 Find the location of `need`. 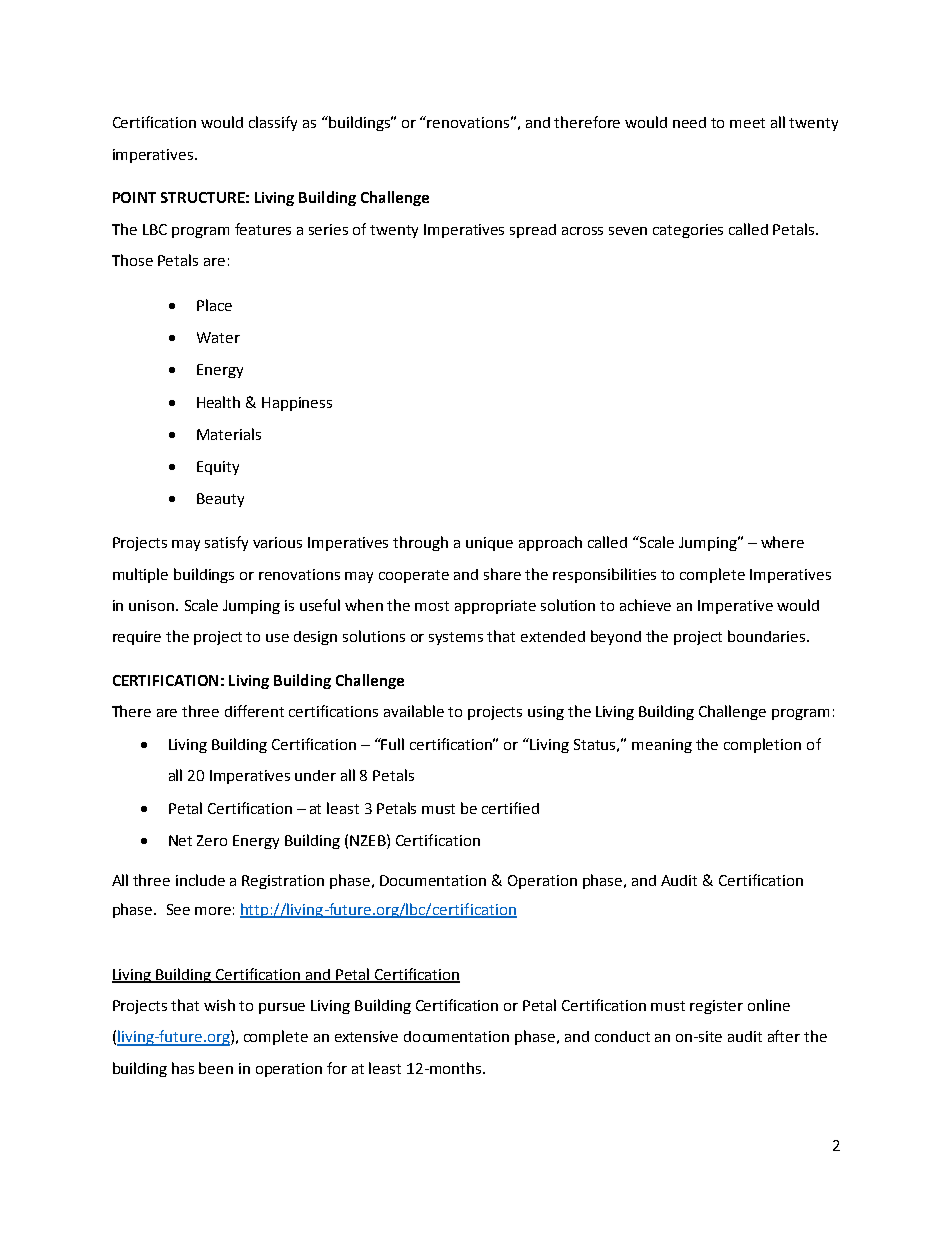

need is located at coordinates (689, 122).
